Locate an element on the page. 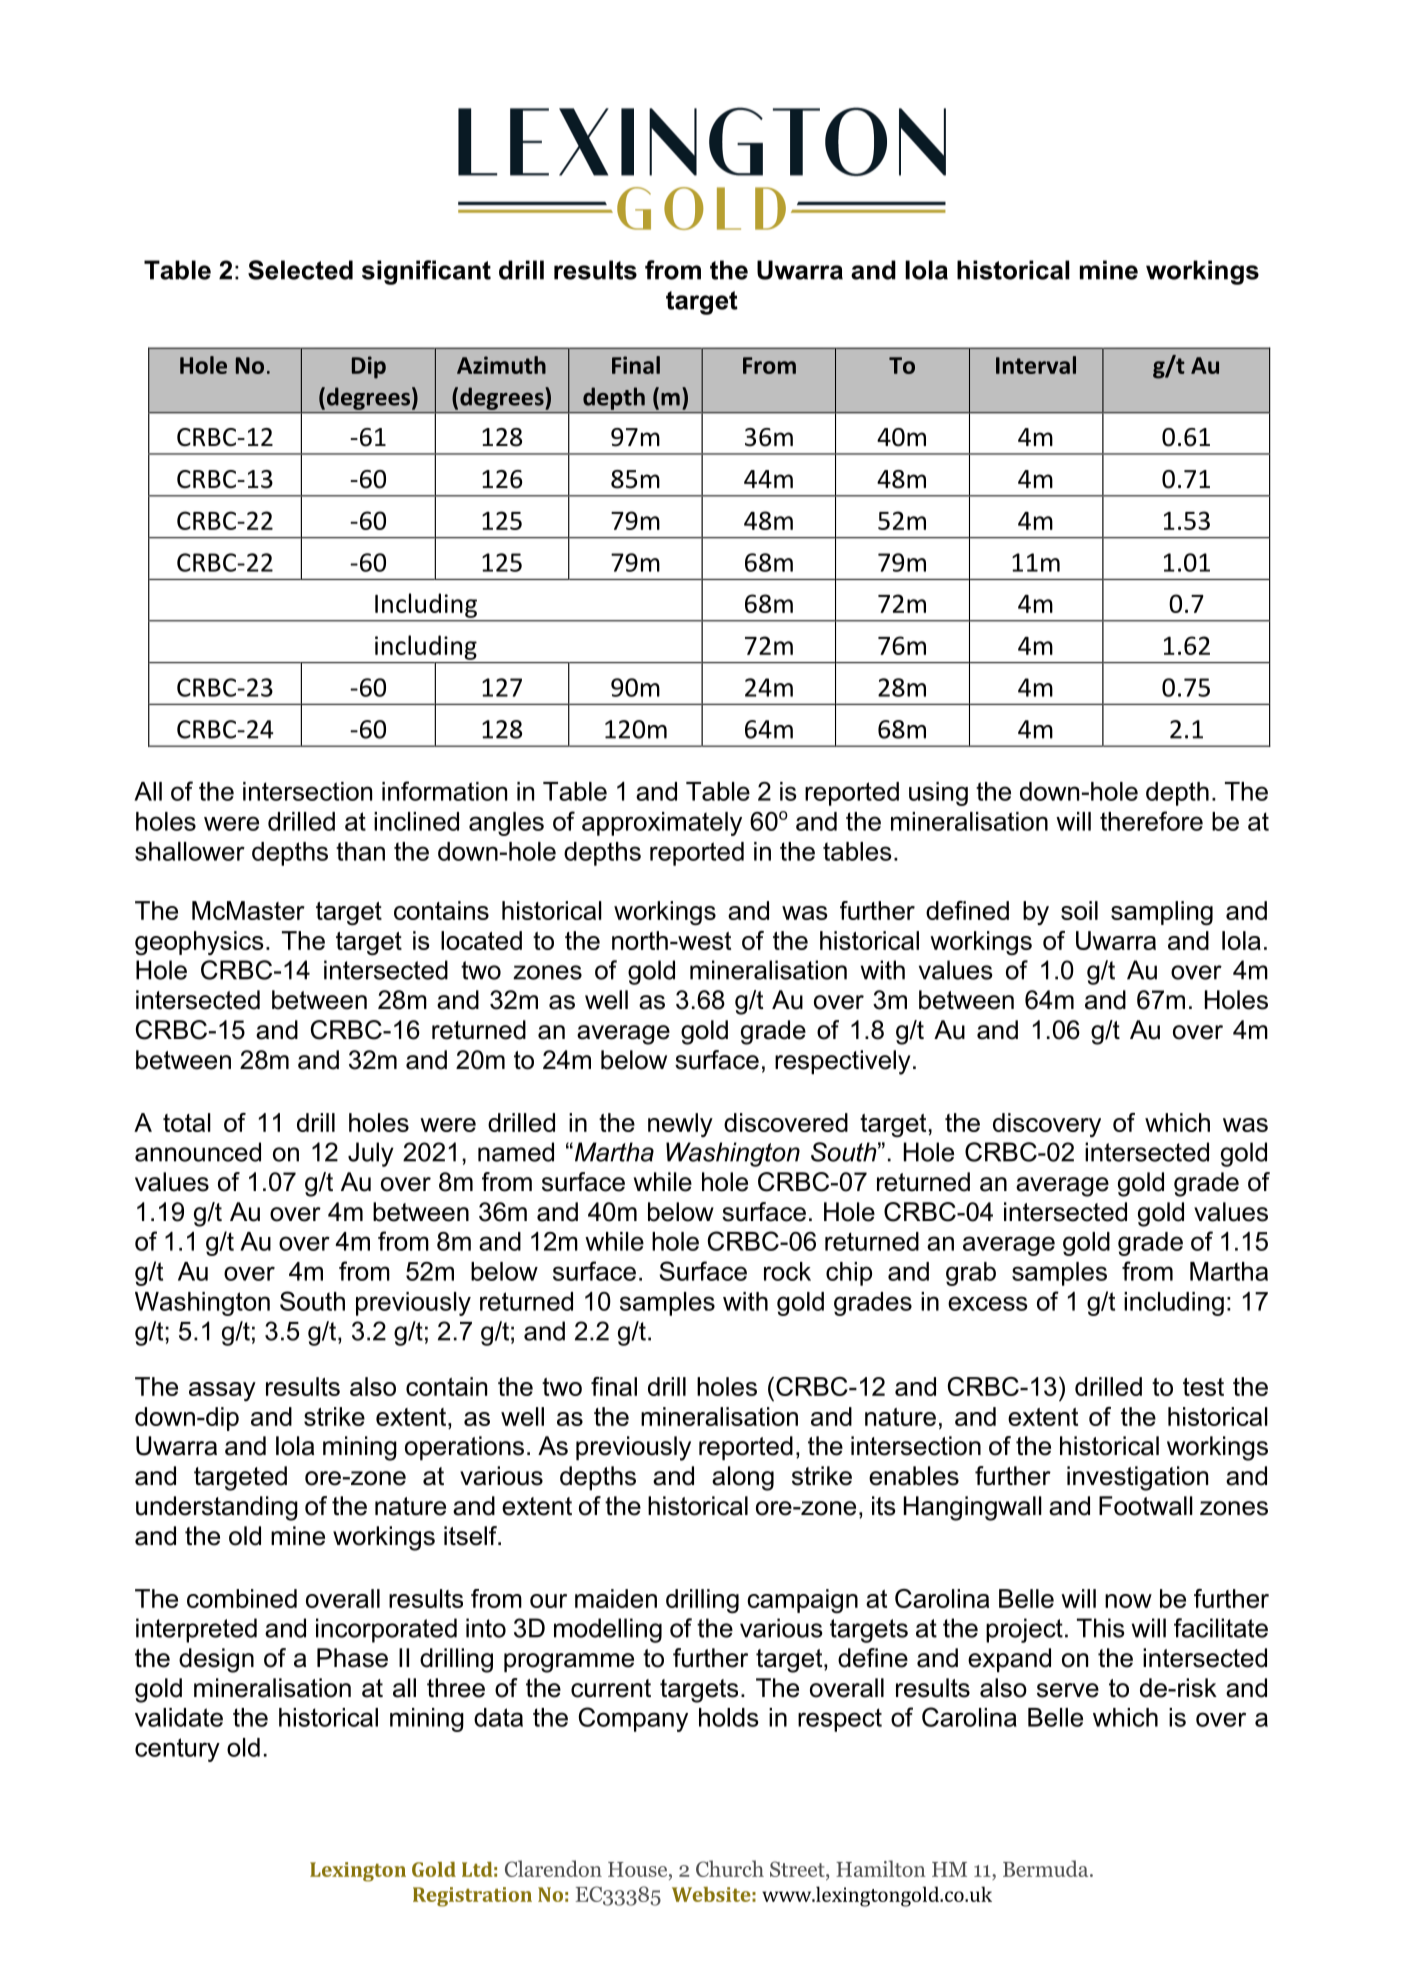  Church is located at coordinates (730, 1868).
